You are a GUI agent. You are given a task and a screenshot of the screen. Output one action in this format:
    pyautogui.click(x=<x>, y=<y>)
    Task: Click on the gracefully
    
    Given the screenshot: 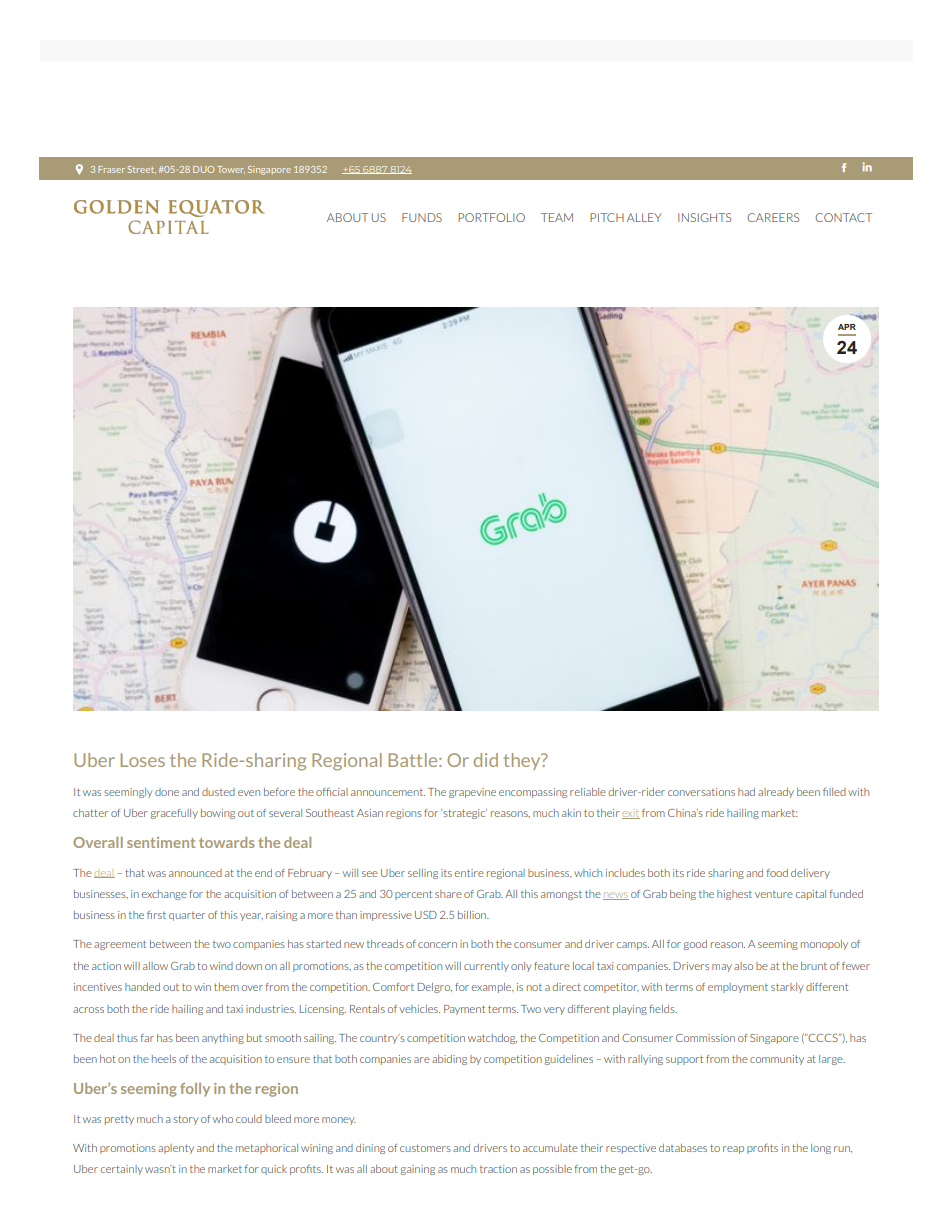 What is the action you would take?
    pyautogui.click(x=174, y=814)
